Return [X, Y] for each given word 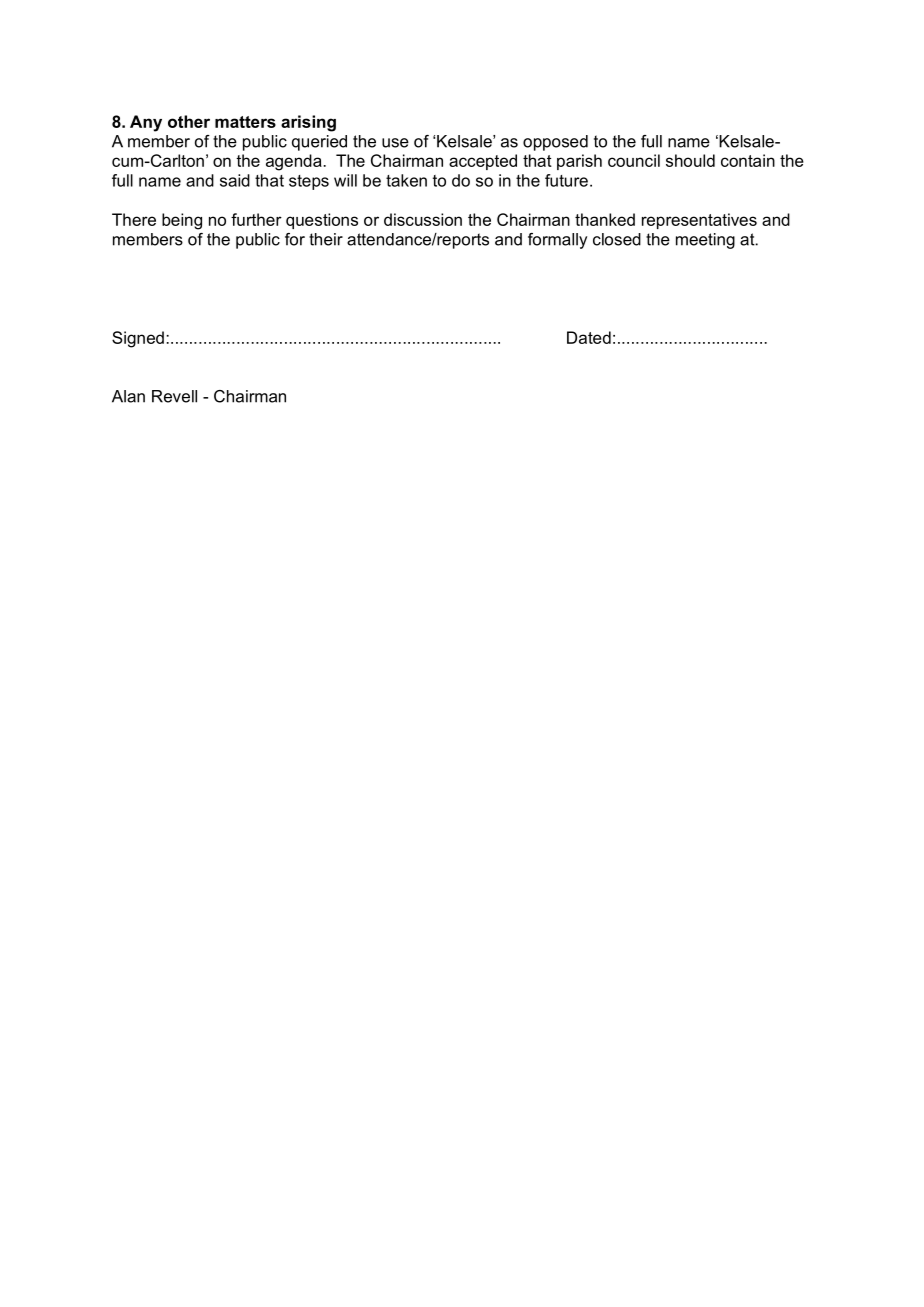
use [395, 143]
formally [557, 241]
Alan [128, 396]
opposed [555, 143]
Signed [138, 339]
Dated [589, 337]
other [189, 121]
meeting [705, 241]
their [326, 239]
